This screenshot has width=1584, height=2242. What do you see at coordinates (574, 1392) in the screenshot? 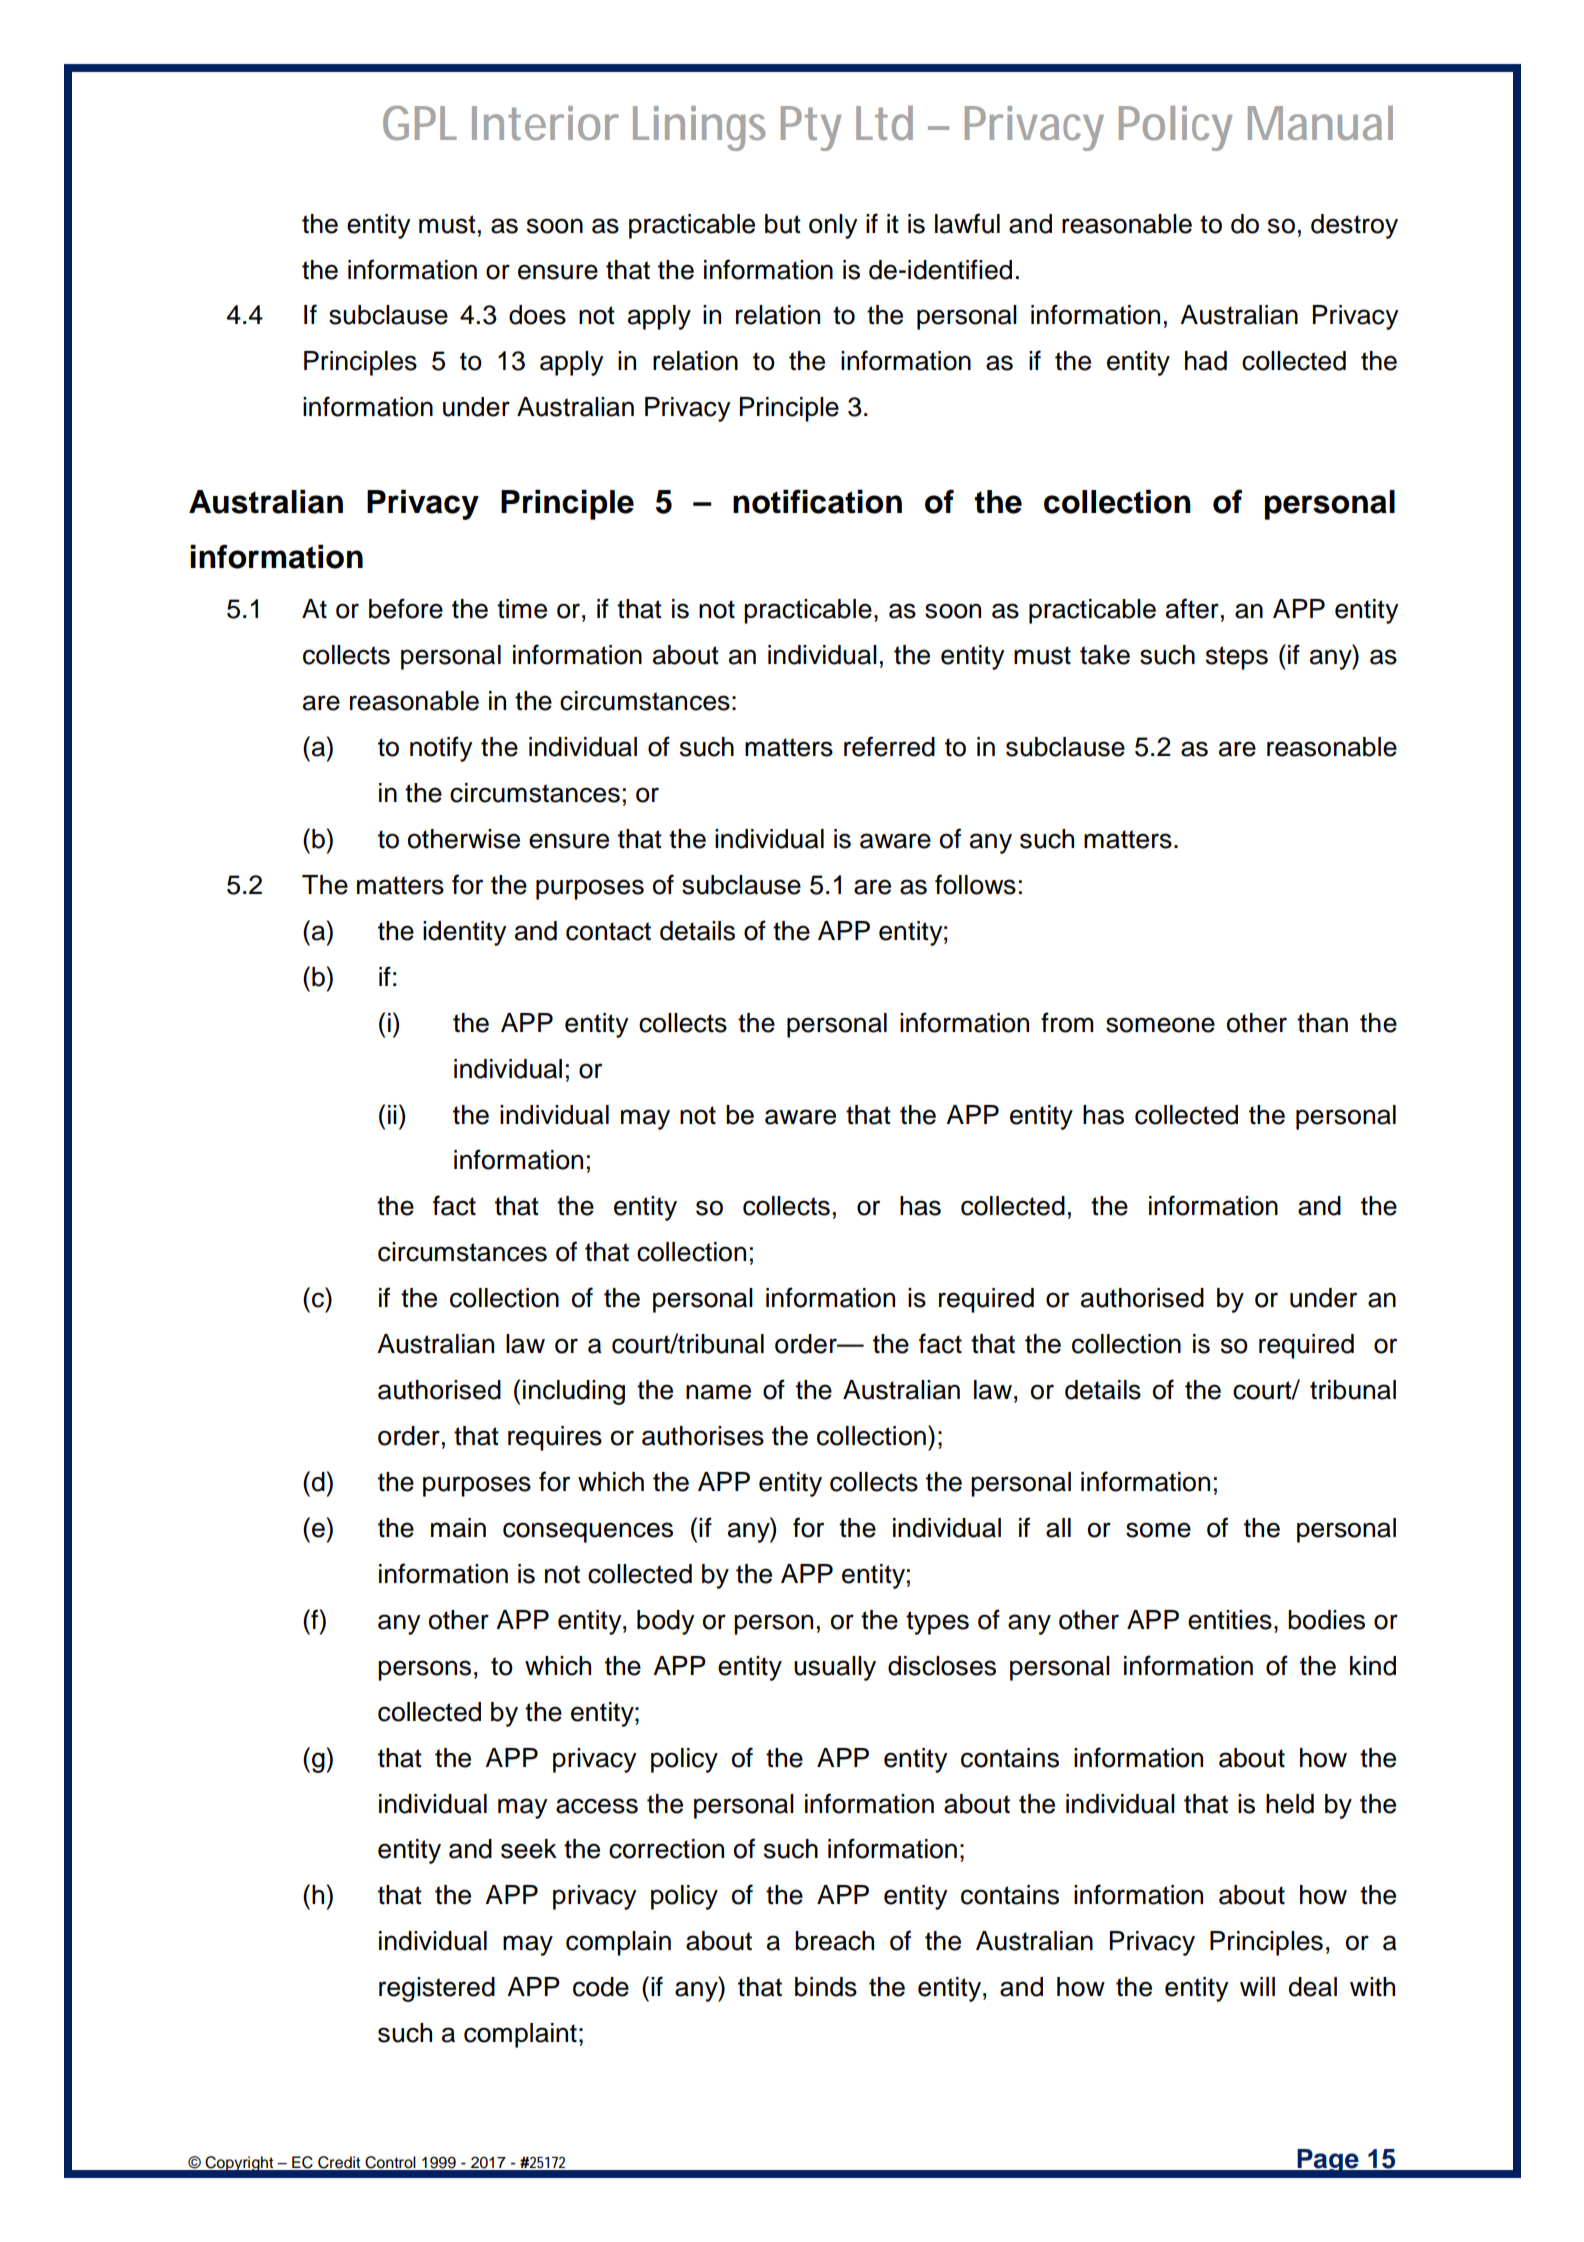
I see `including` at bounding box center [574, 1392].
